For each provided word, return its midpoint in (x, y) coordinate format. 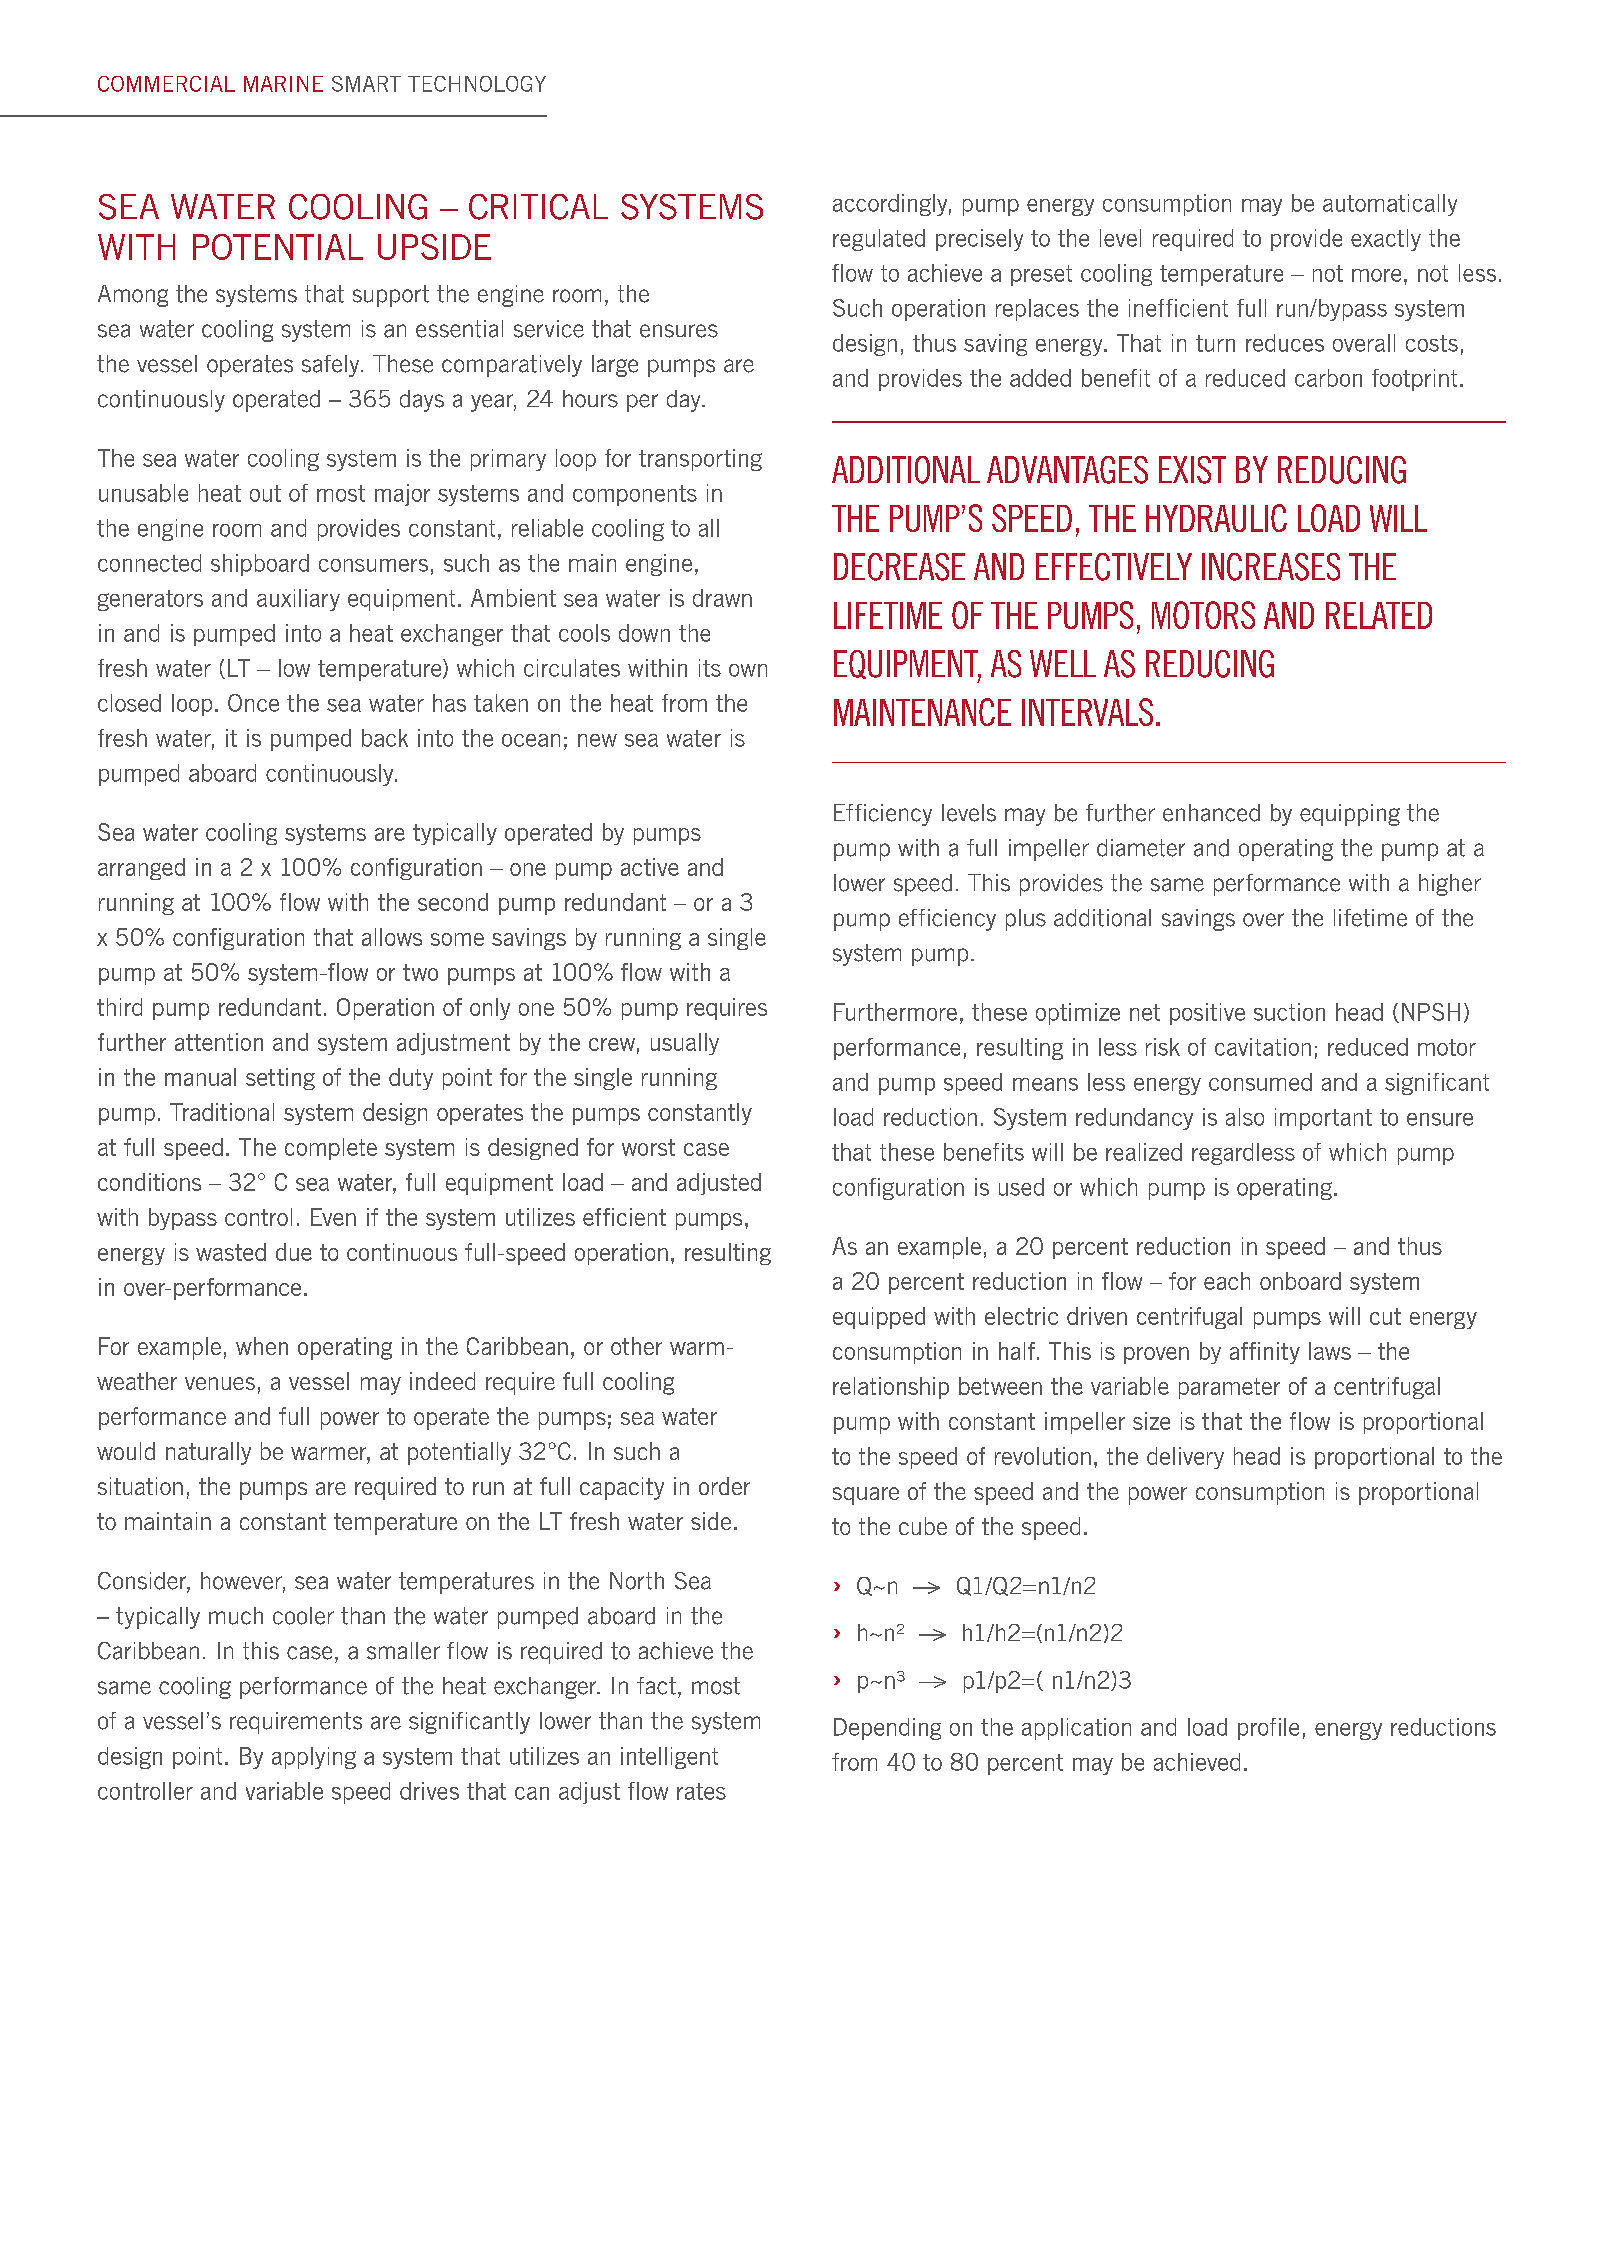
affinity (1265, 1353)
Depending (887, 1729)
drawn (722, 598)
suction (1289, 1012)
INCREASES (1271, 567)
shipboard (260, 565)
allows (392, 937)
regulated (879, 240)
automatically (1390, 205)
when (262, 1346)
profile (1268, 1729)
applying (314, 1758)
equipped (879, 1318)
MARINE (283, 84)
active (650, 867)
